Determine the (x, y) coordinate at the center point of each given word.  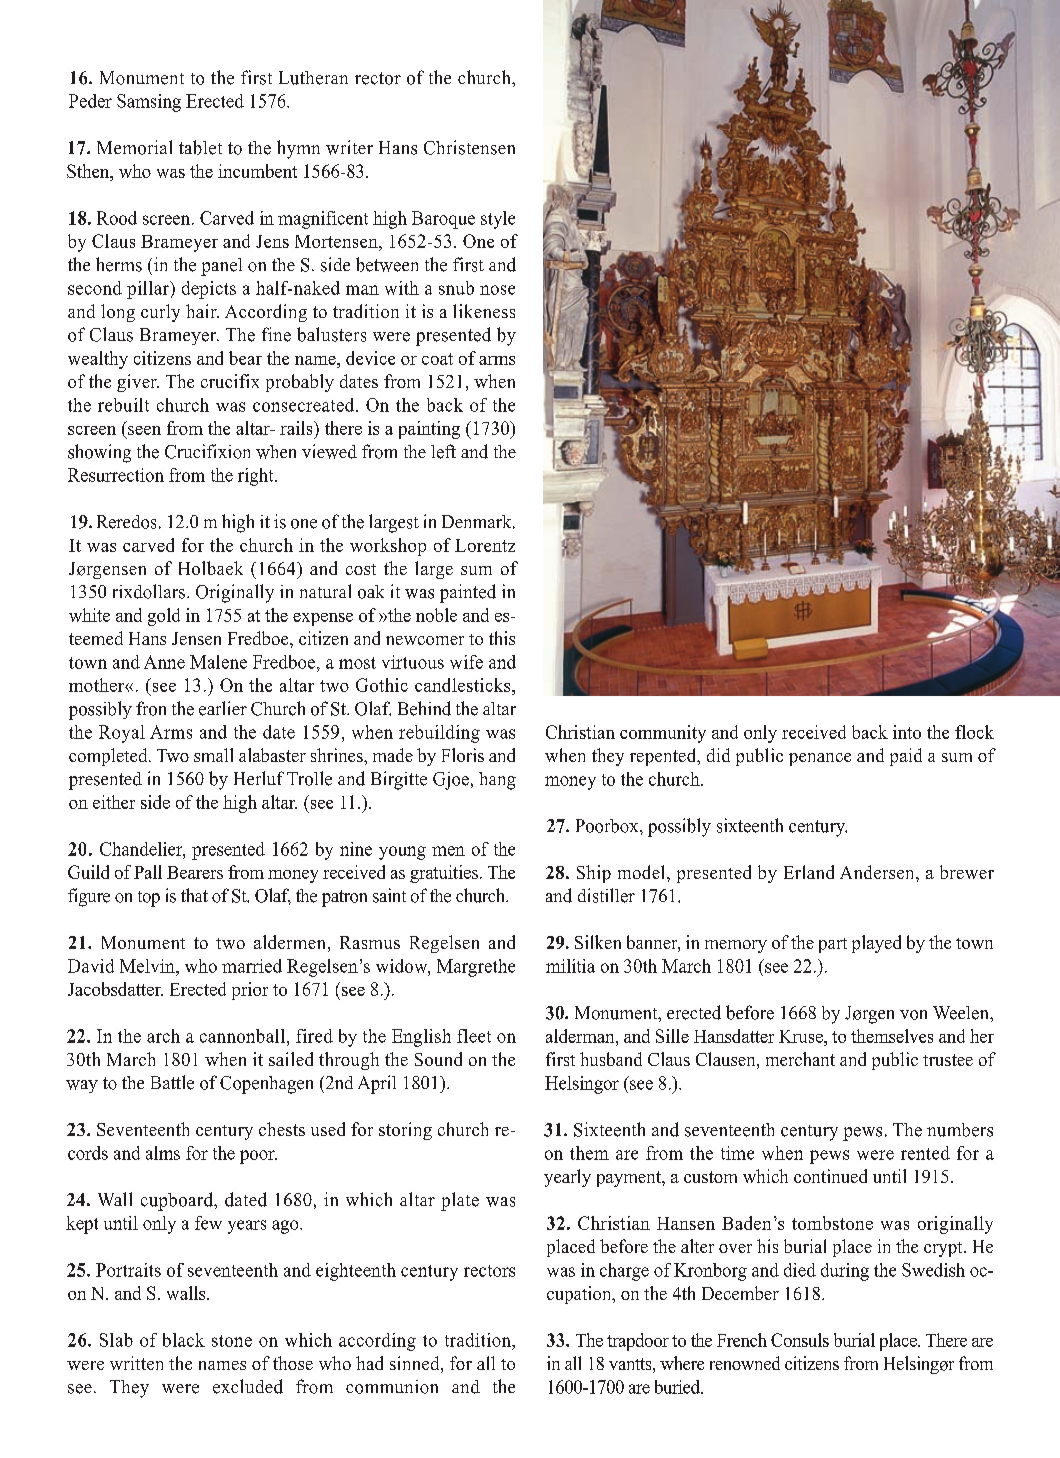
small (213, 755)
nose (497, 290)
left (443, 451)
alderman (581, 1036)
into (907, 732)
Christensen (469, 147)
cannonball (242, 1036)
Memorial (134, 147)
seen (144, 430)
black (184, 1340)
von (913, 1015)
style (498, 220)
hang (497, 781)
